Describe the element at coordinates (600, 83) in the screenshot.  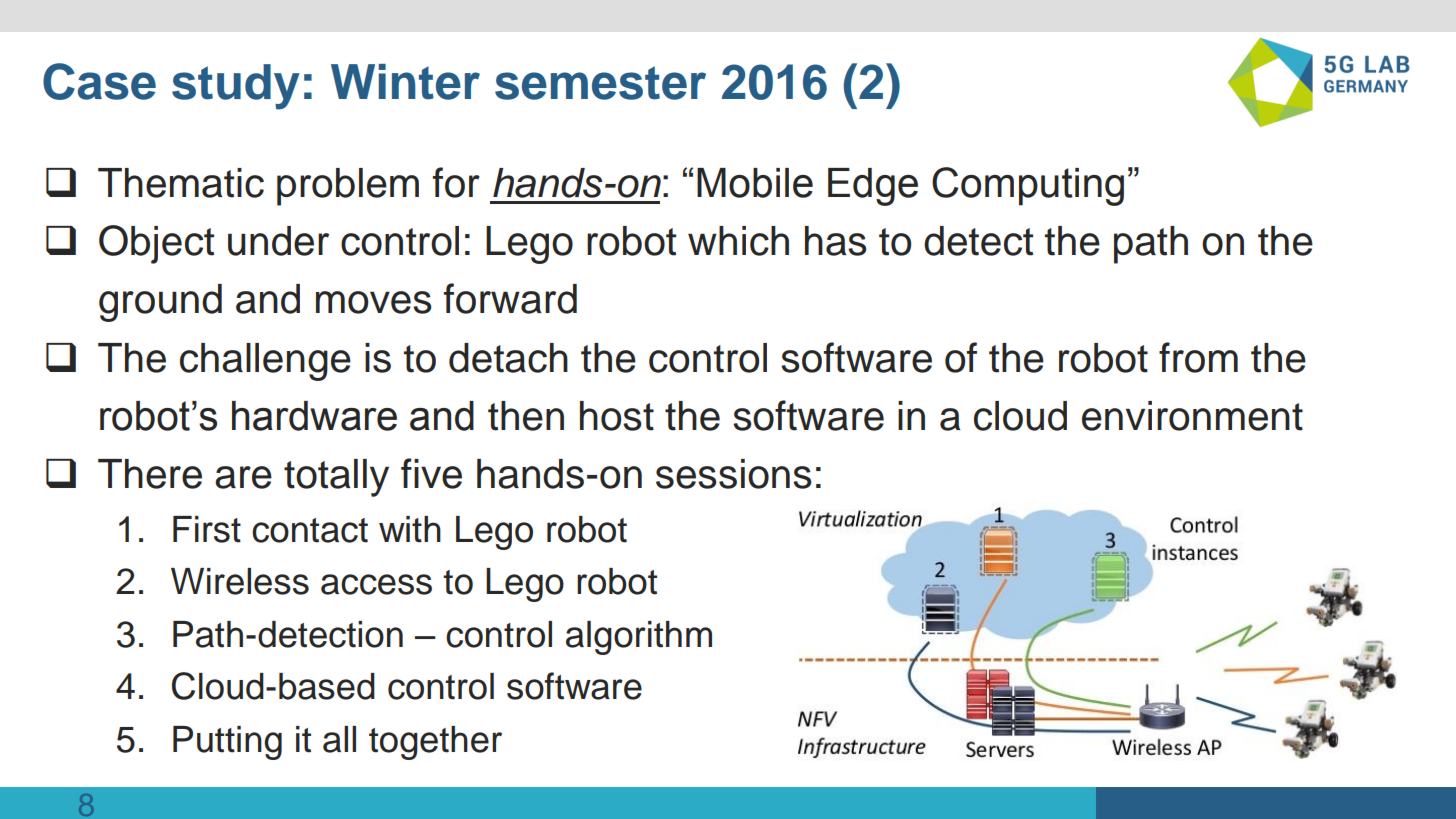
I see `semester` at that location.
